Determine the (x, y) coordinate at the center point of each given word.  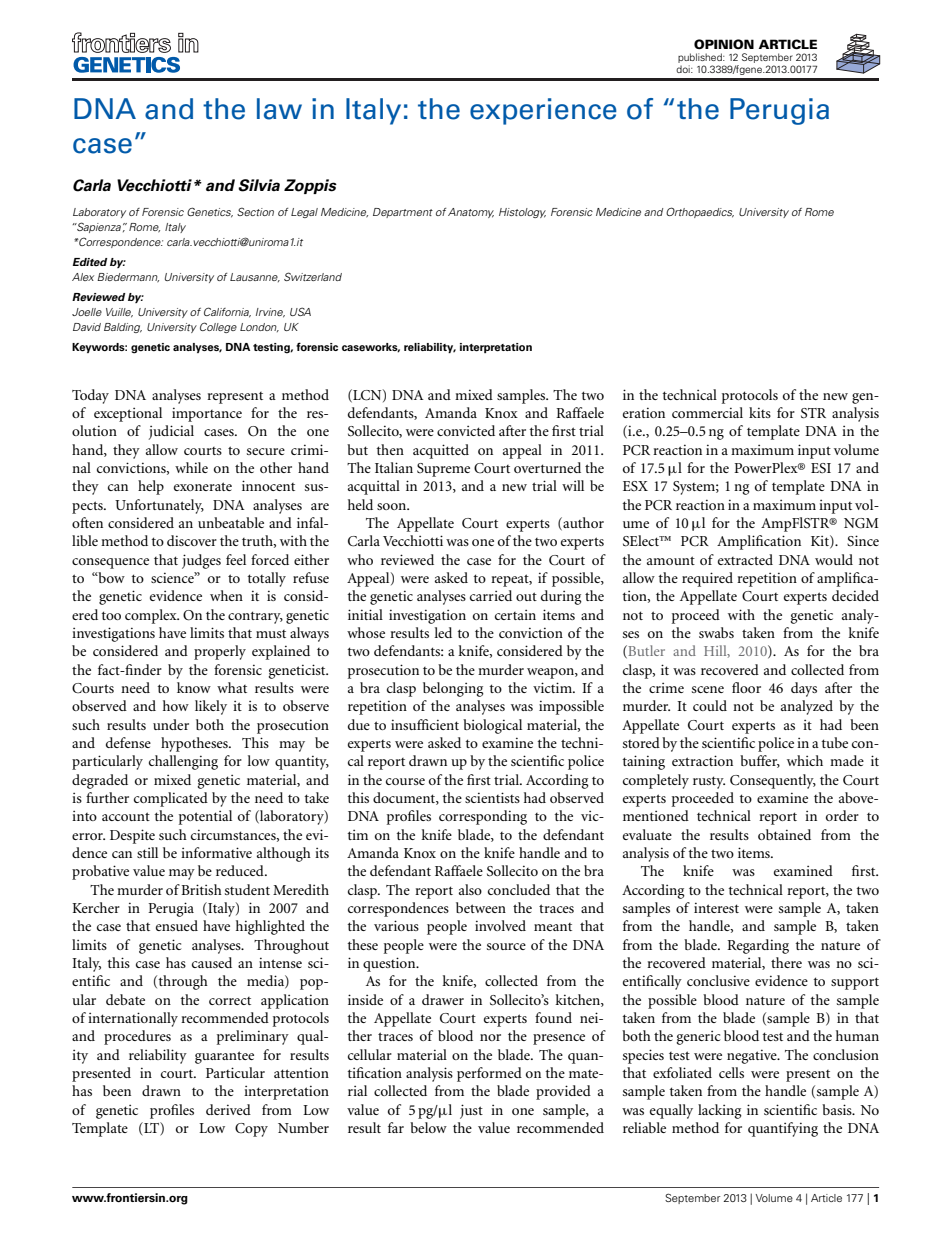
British (201, 889)
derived (228, 1109)
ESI (821, 468)
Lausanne (255, 277)
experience (543, 111)
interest (716, 907)
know (194, 687)
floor (746, 687)
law (279, 109)
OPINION (724, 44)
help (151, 487)
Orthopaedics (700, 212)
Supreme (443, 470)
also (470, 889)
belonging (453, 689)
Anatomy (471, 213)
